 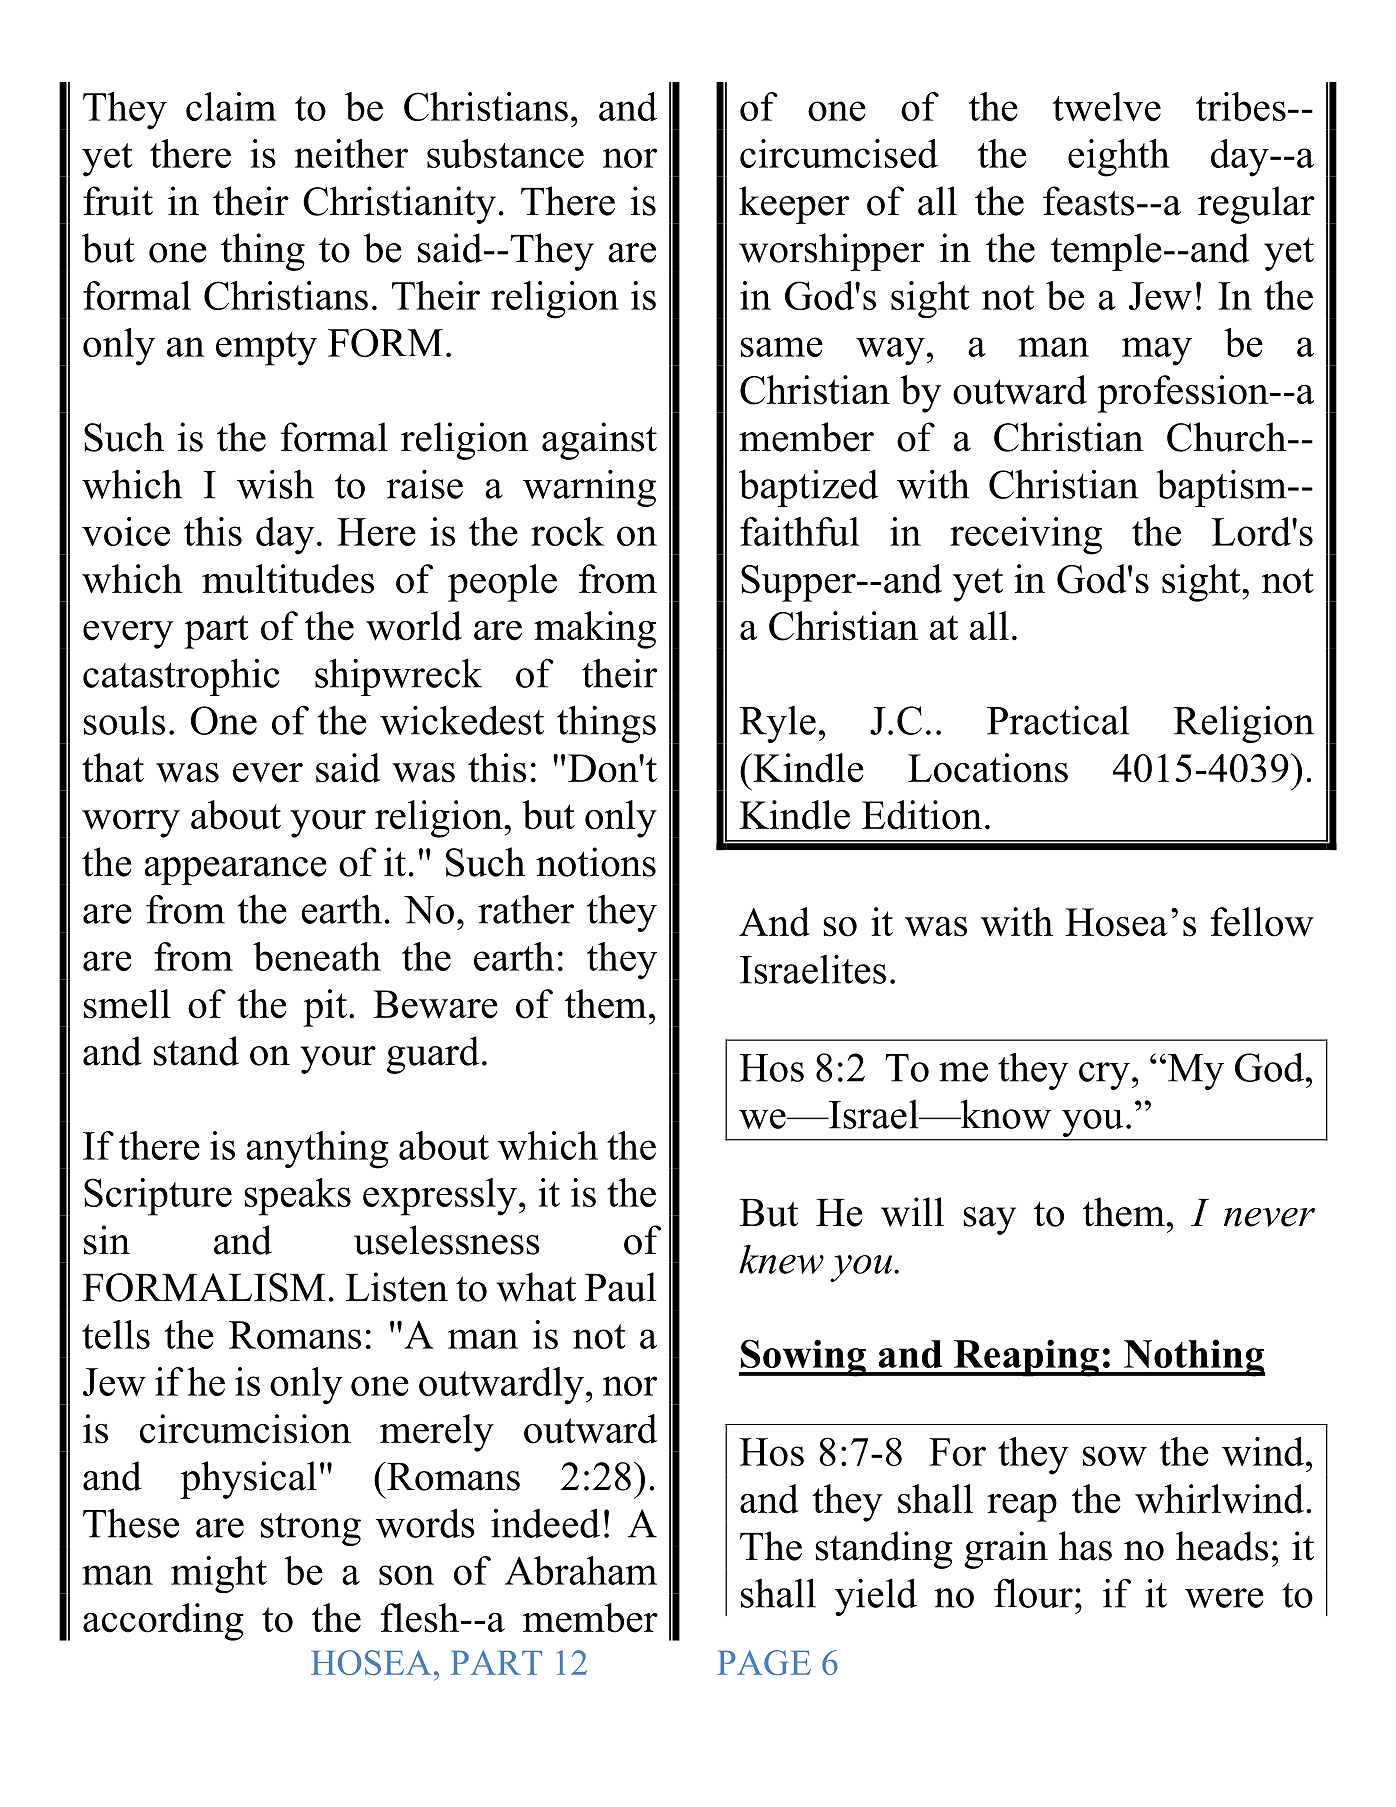 What do you see at coordinates (777, 724) in the image?
I see `Ryle` at bounding box center [777, 724].
